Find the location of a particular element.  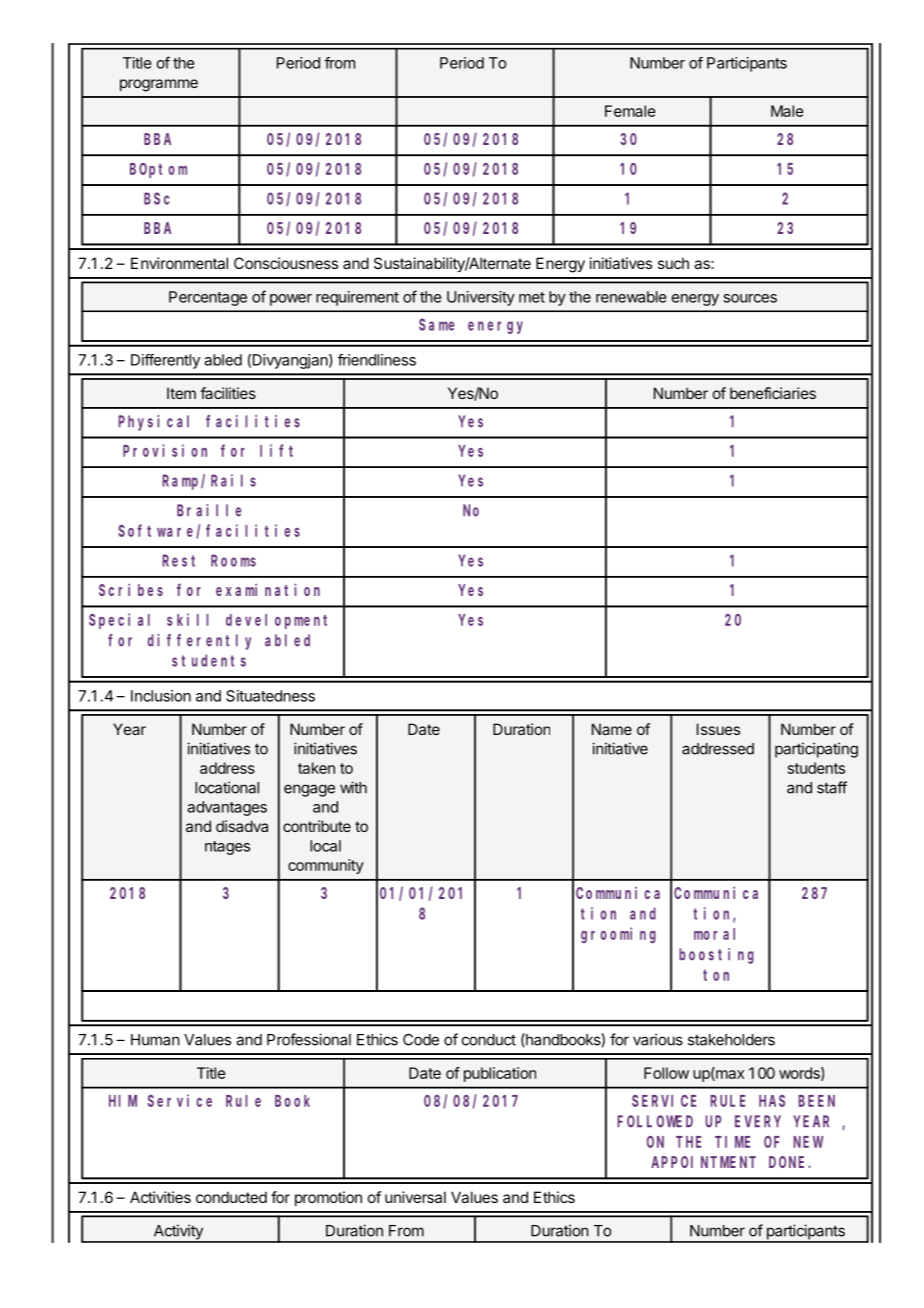

Inclusion is located at coordinates (161, 696).
